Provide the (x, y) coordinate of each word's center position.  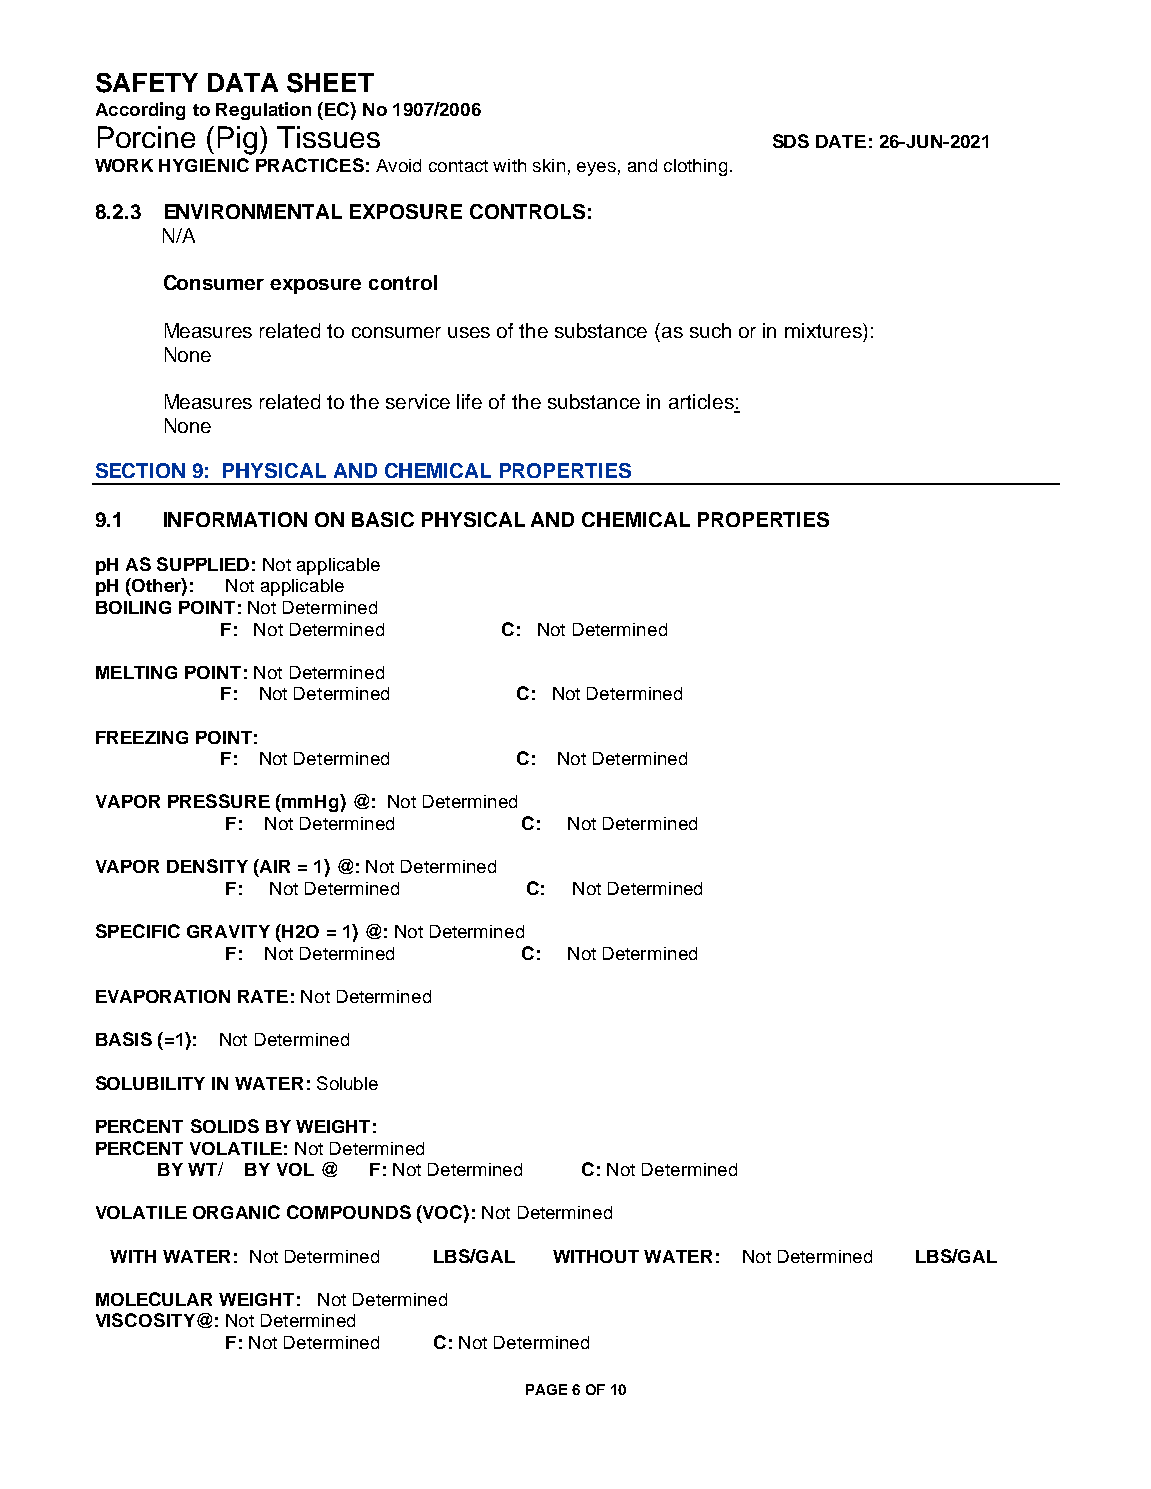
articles (702, 403)
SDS (791, 141)
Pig (237, 140)
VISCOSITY (145, 1320)
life (469, 401)
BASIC (383, 519)
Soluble (347, 1083)
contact (458, 166)
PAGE (546, 1389)
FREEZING (142, 737)
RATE (263, 996)
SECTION (140, 470)
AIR (274, 866)
